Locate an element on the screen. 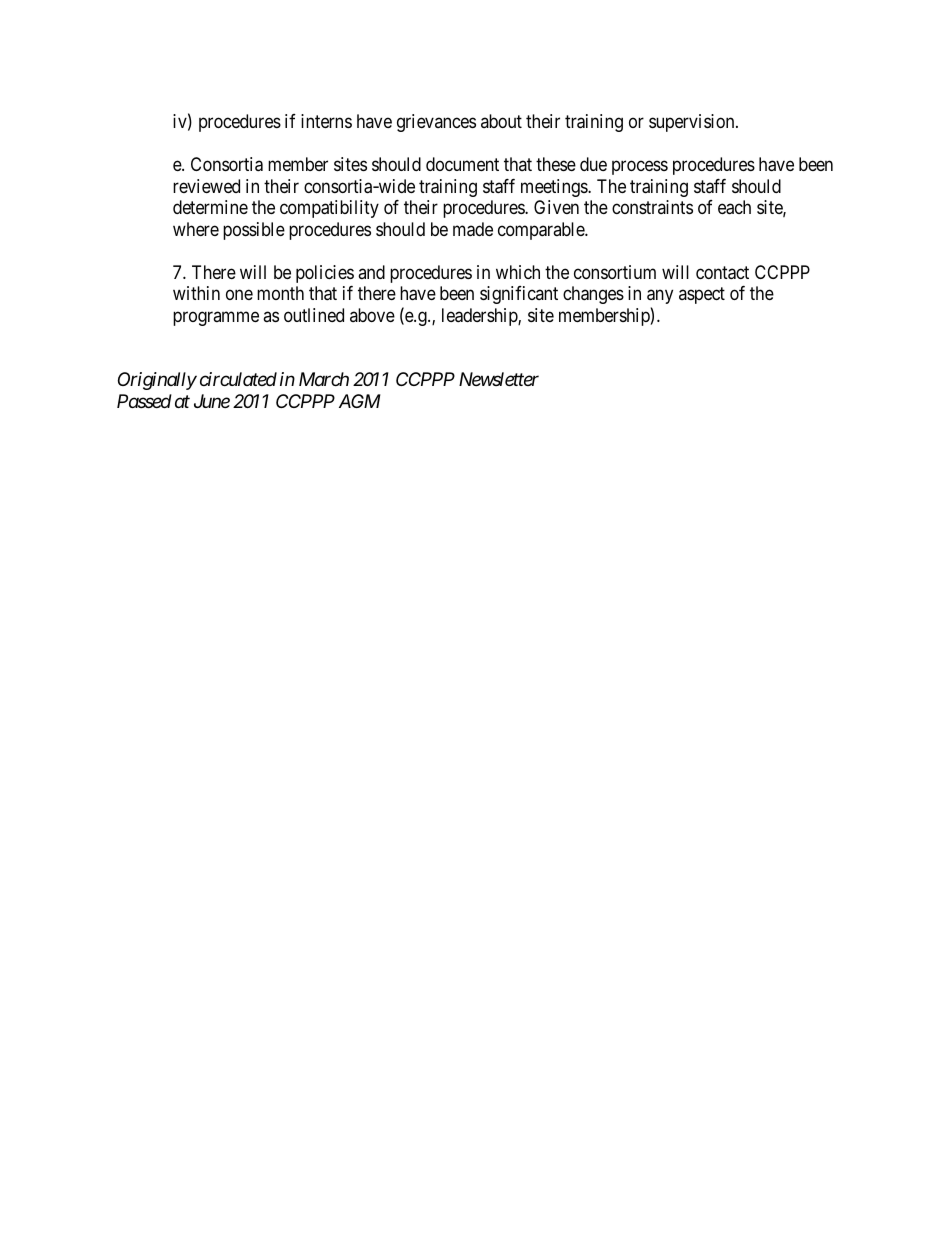 The width and height of the screenshot is (952, 1233). determine is located at coordinates (210, 207).
